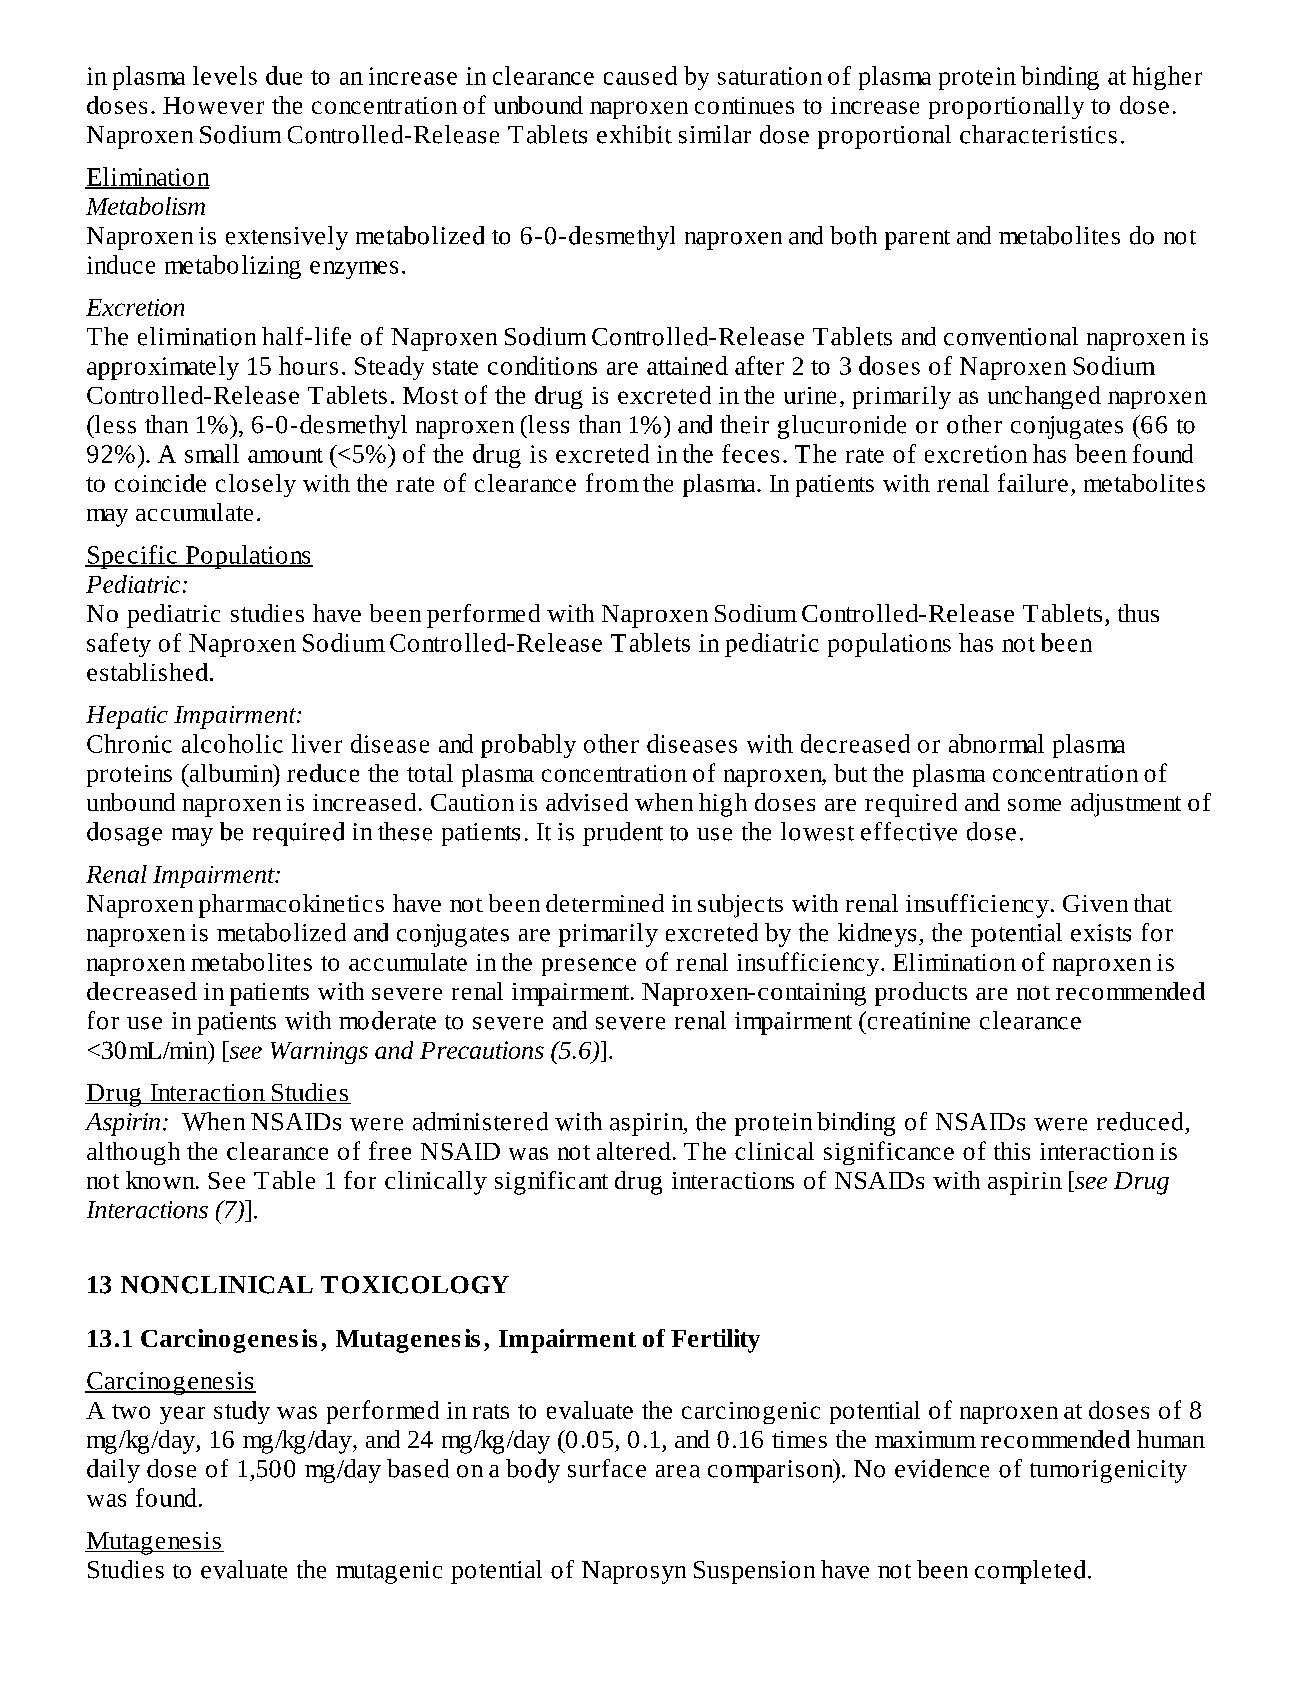  What do you see at coordinates (623, 834) in the page?
I see `prudent` at bounding box center [623, 834].
